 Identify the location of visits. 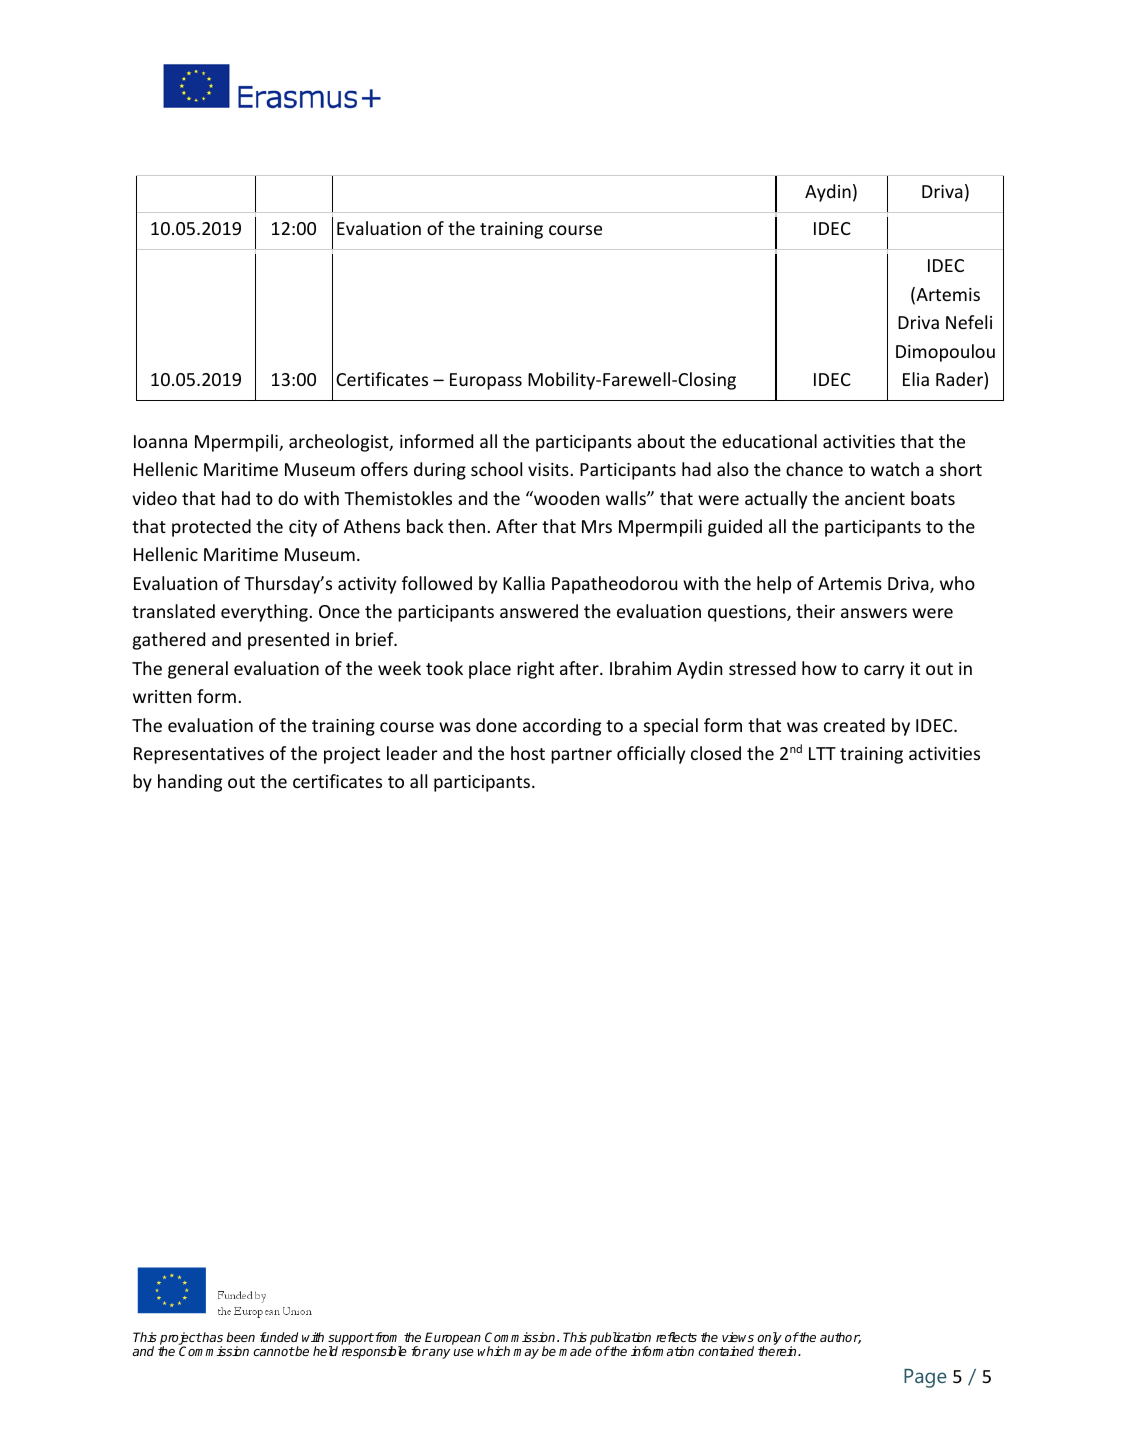
(549, 469).
